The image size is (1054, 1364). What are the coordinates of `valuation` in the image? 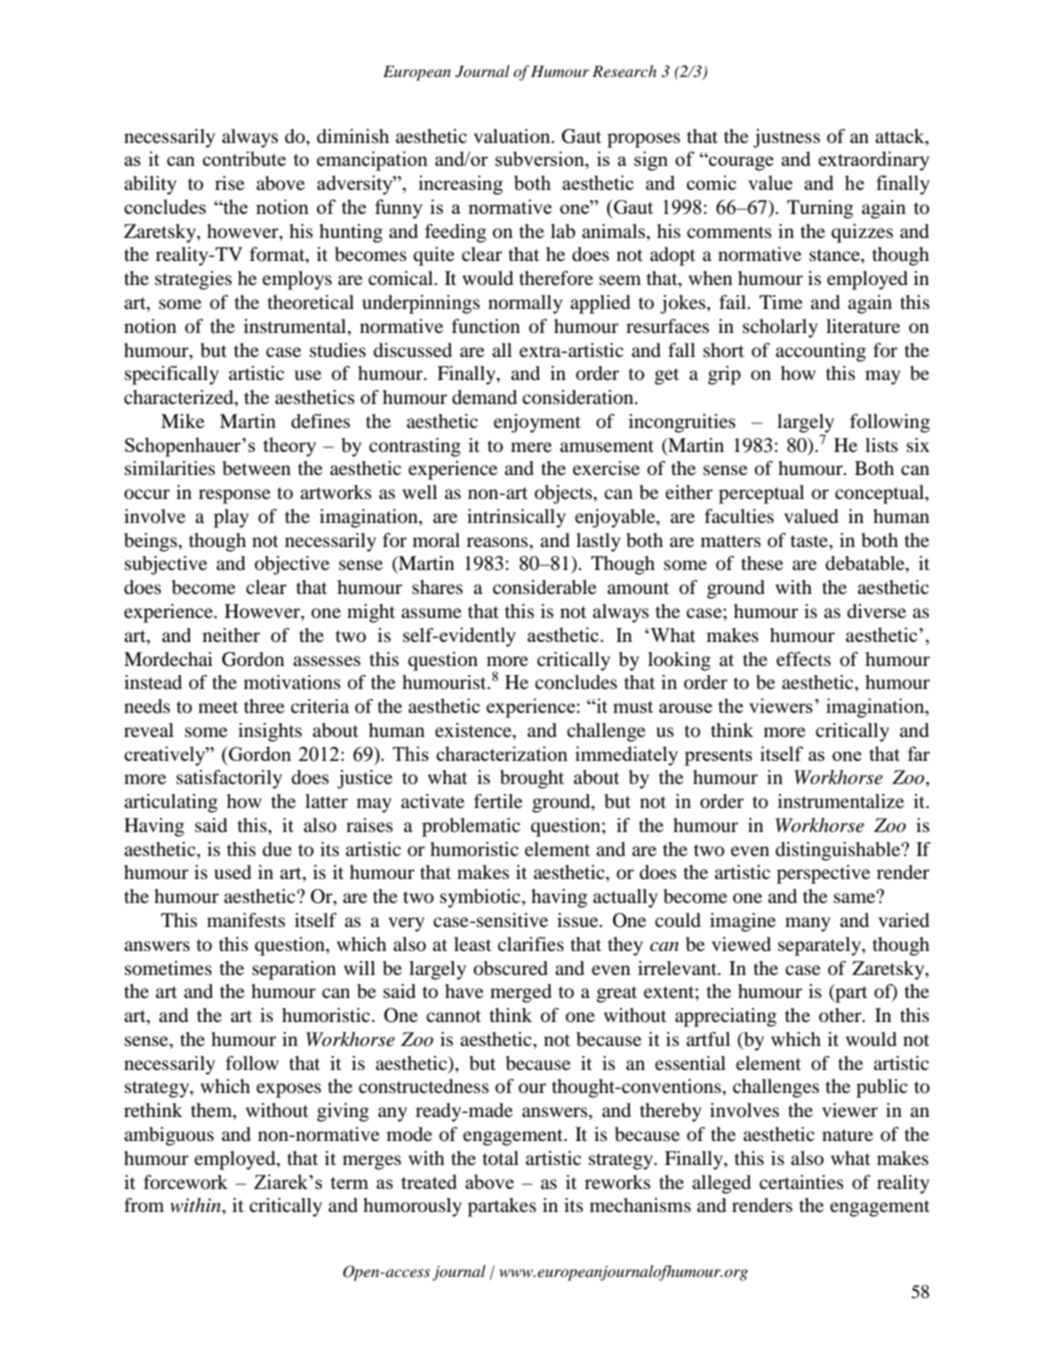 It's located at (513, 136).
